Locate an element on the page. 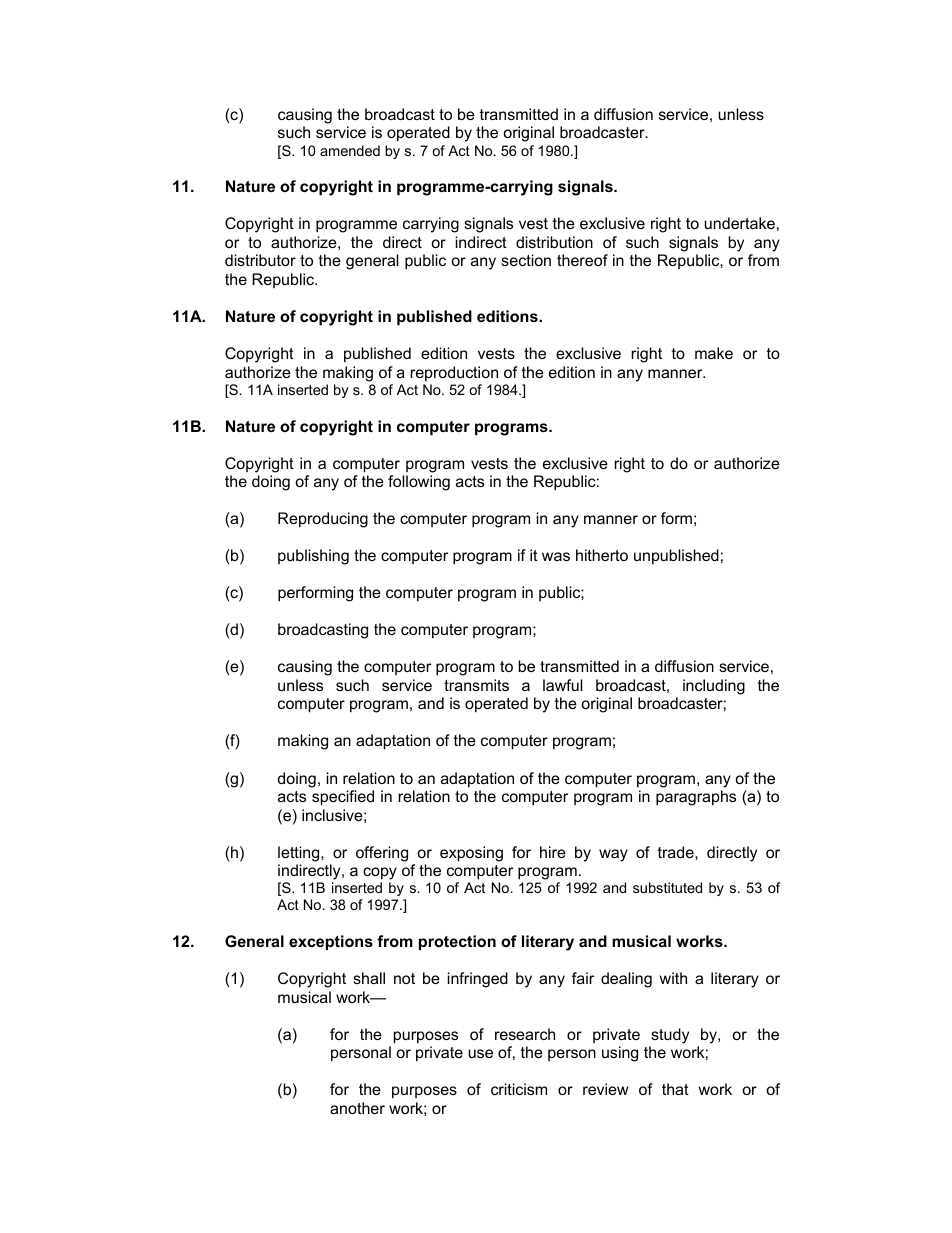 This document has width=952, height=1233. distribution is located at coordinates (554, 242).
